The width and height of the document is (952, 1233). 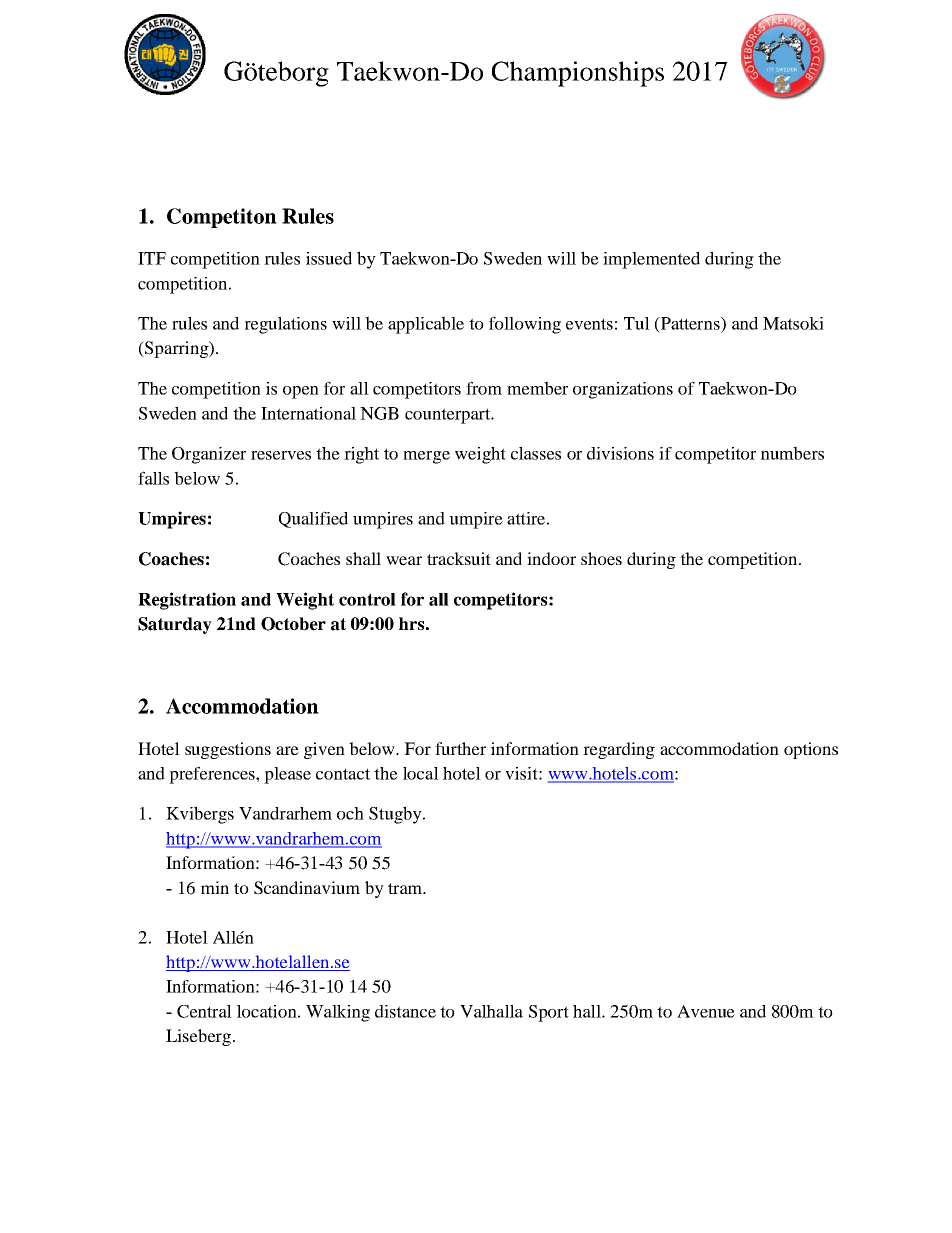 What do you see at coordinates (792, 453) in the document?
I see `numbers` at bounding box center [792, 453].
